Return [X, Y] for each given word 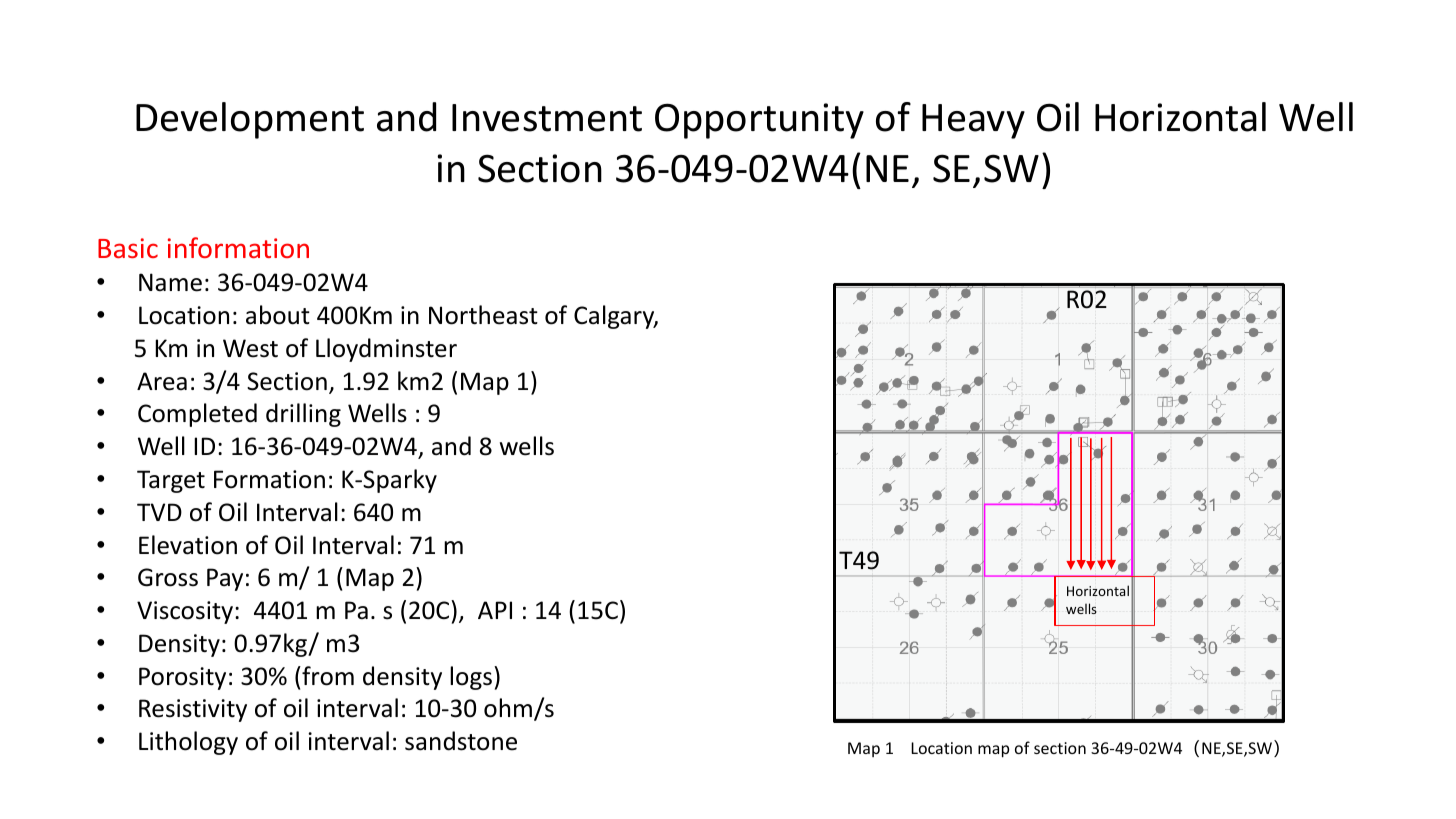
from [327, 676]
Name [170, 282]
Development [250, 120]
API [495, 610]
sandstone [461, 741]
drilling [303, 415]
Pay [225, 579]
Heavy [973, 121]
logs [471, 678]
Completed [197, 415]
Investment [547, 118]
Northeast [483, 315]
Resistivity [193, 710]
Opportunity [759, 121]
